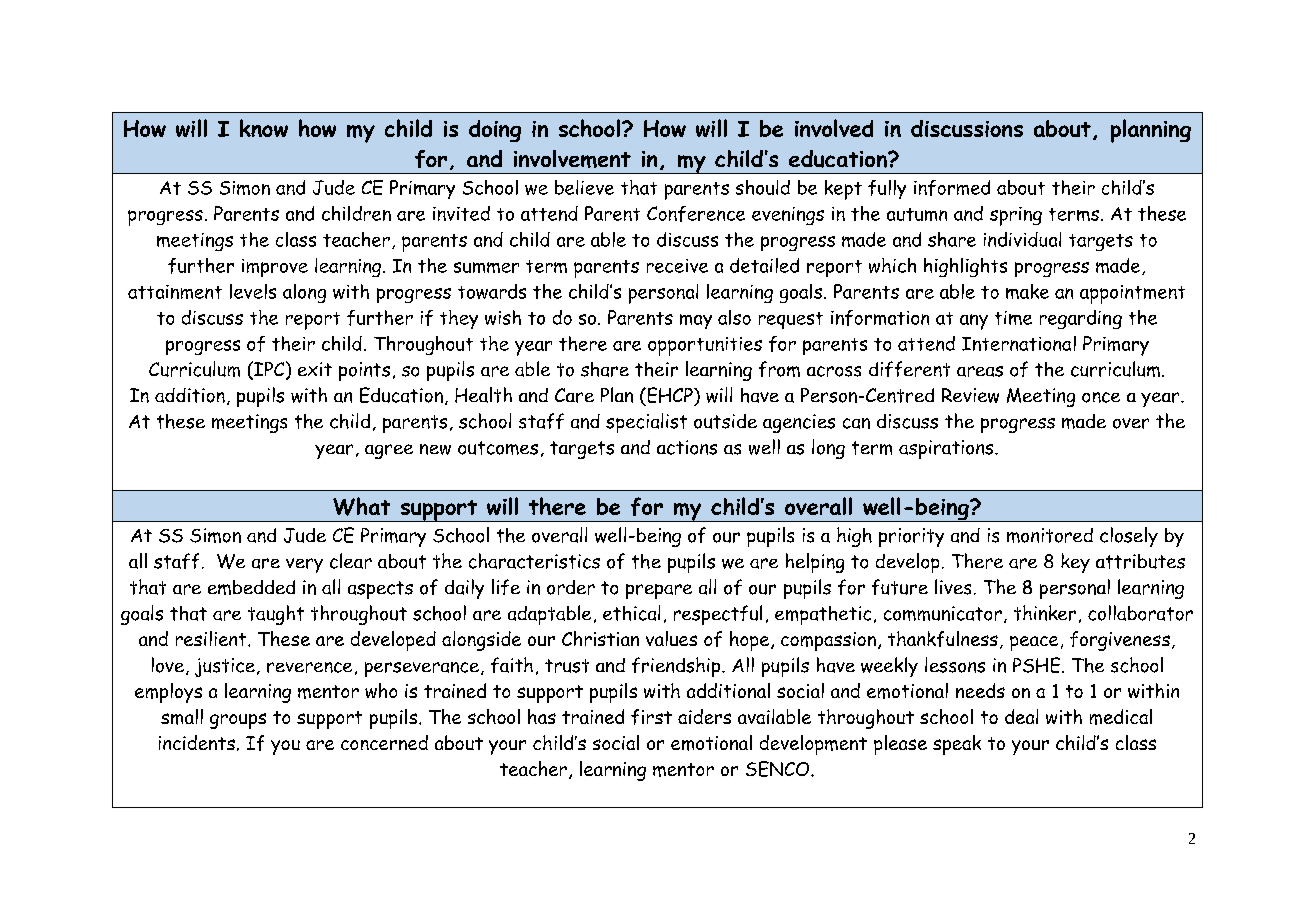 Image resolution: width=1308 pixels, height=924 pixels. Describe the element at coordinates (276, 615) in the document. I see `taught` at that location.
